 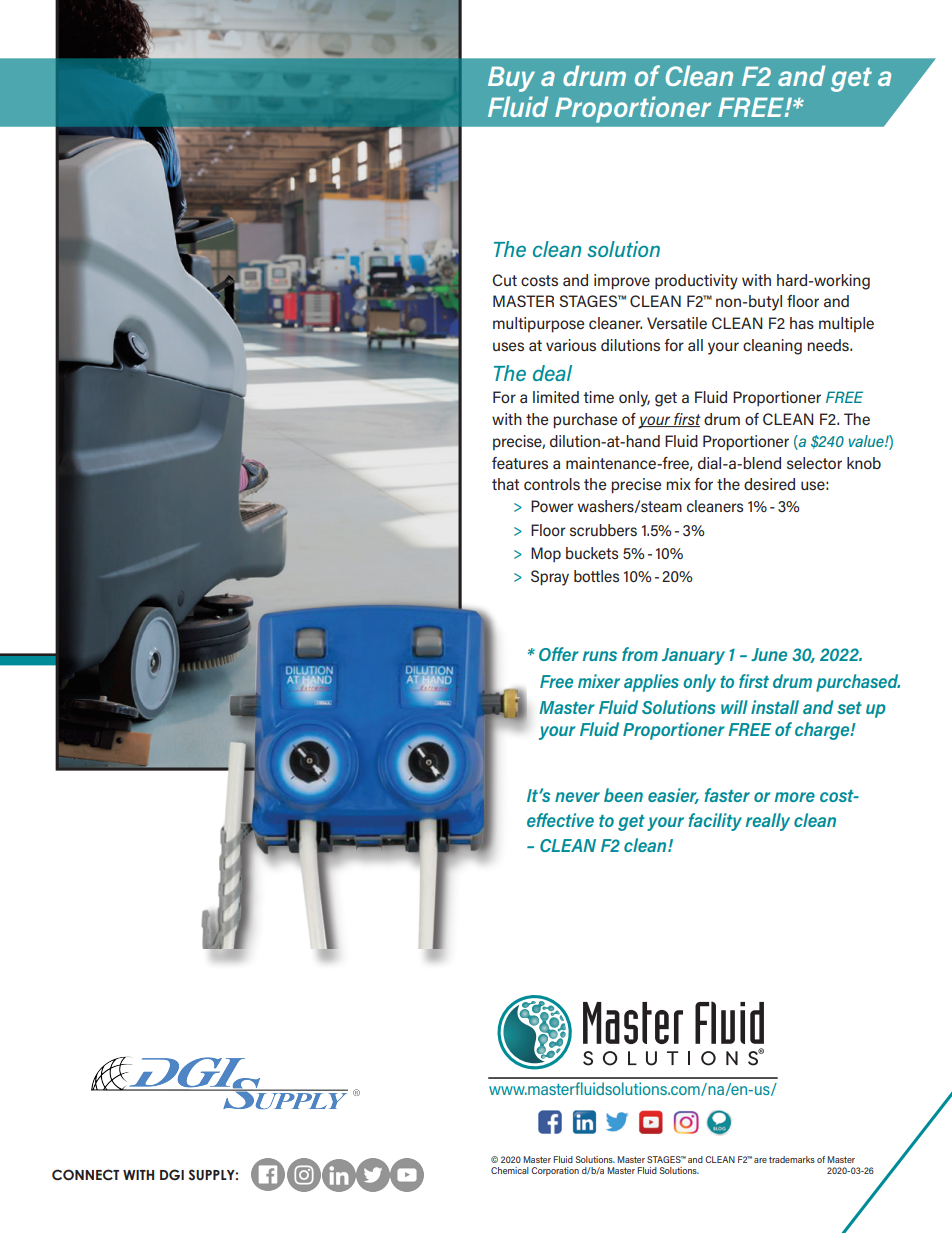 What do you see at coordinates (85, 1175) in the document?
I see `CONNECT` at bounding box center [85, 1175].
